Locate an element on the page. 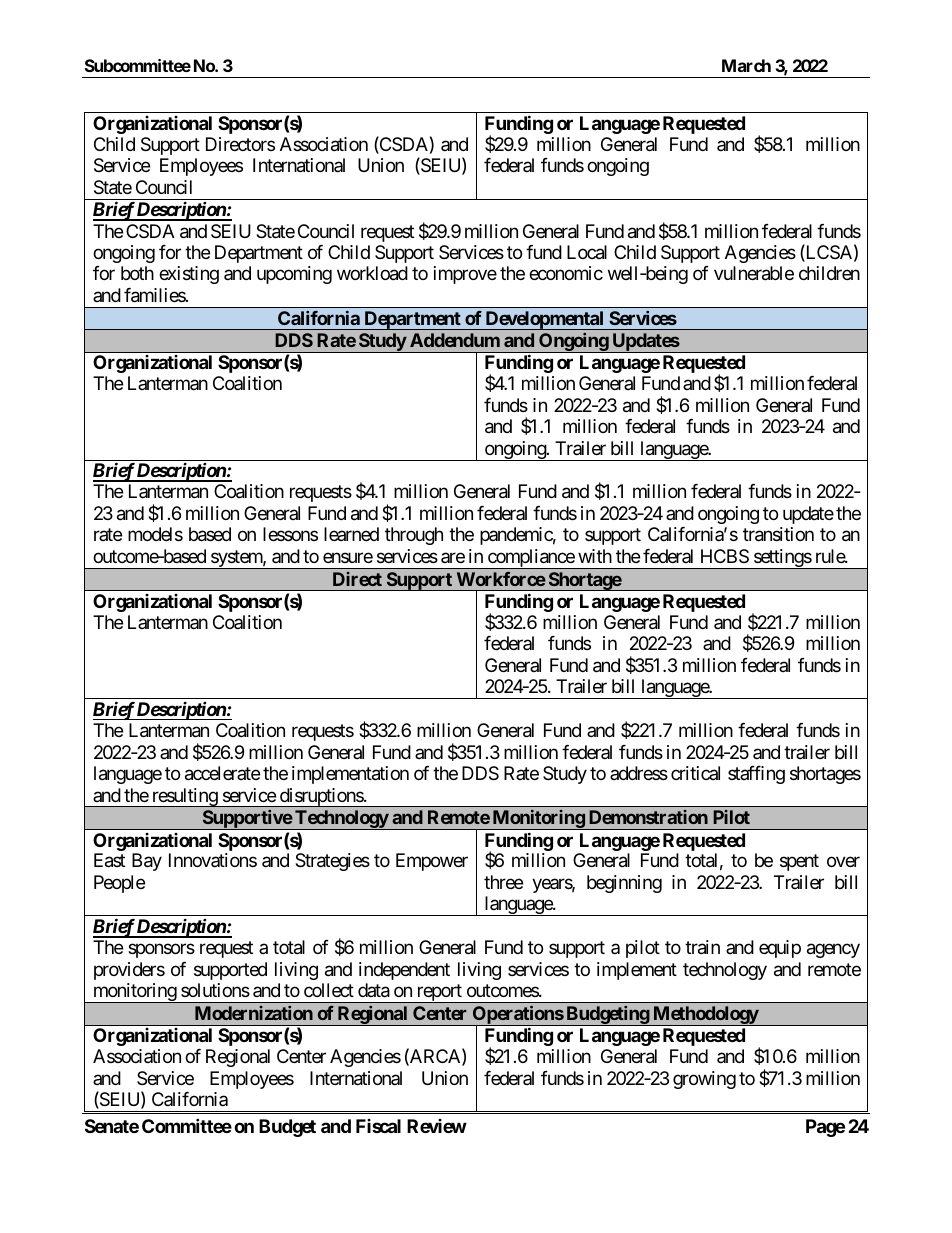 This page has width=952, height=1233. vulnerable is located at coordinates (754, 273).
